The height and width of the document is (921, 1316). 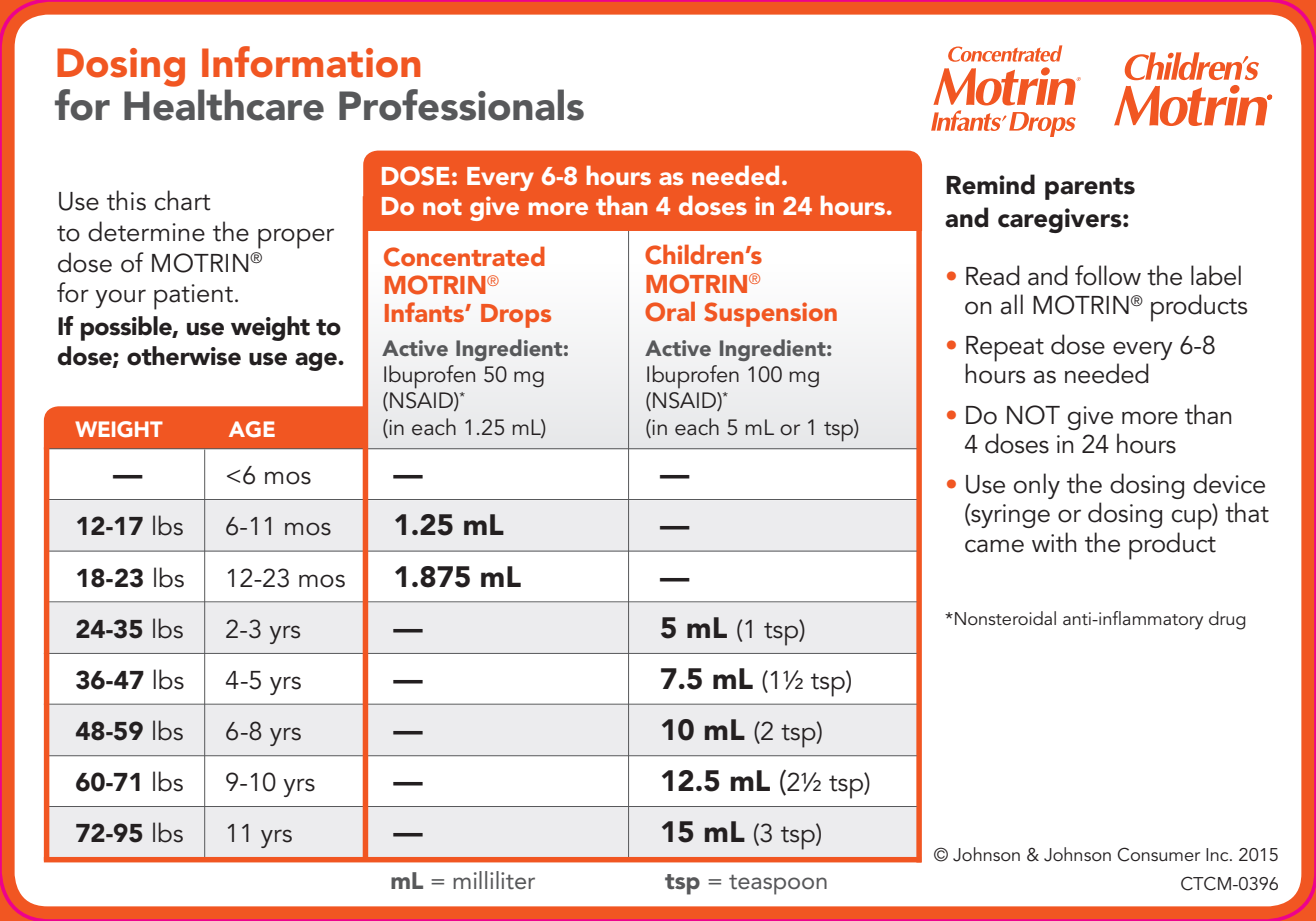 What do you see at coordinates (1229, 483) in the document?
I see `device` at bounding box center [1229, 483].
